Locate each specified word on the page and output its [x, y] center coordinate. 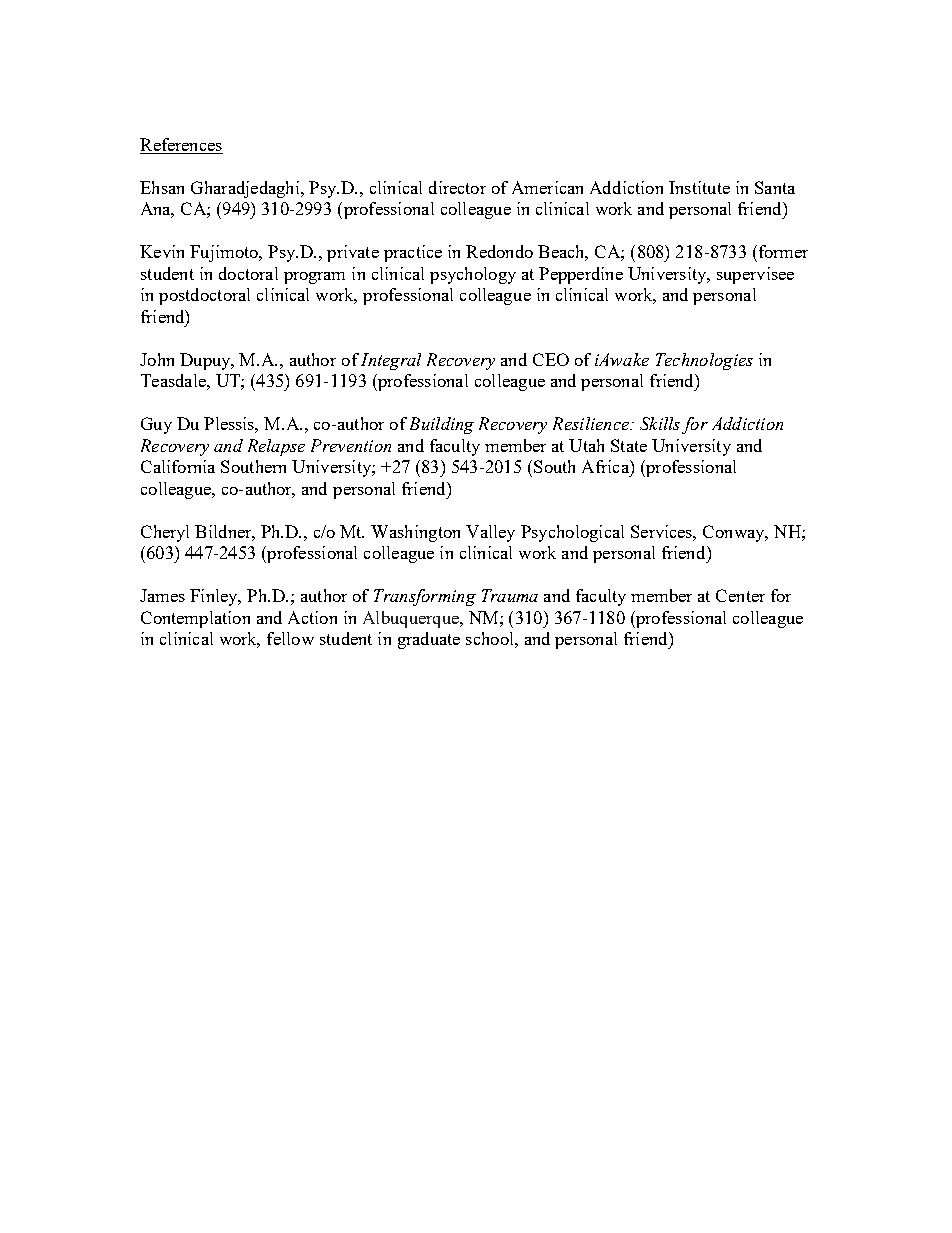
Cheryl [165, 533]
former [782, 251]
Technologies [704, 361]
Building [442, 425]
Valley [490, 533]
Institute [699, 187]
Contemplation [195, 619]
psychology [473, 275]
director [457, 187]
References [181, 146]
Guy [156, 425]
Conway [735, 533]
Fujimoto [225, 253]
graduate [429, 640]
